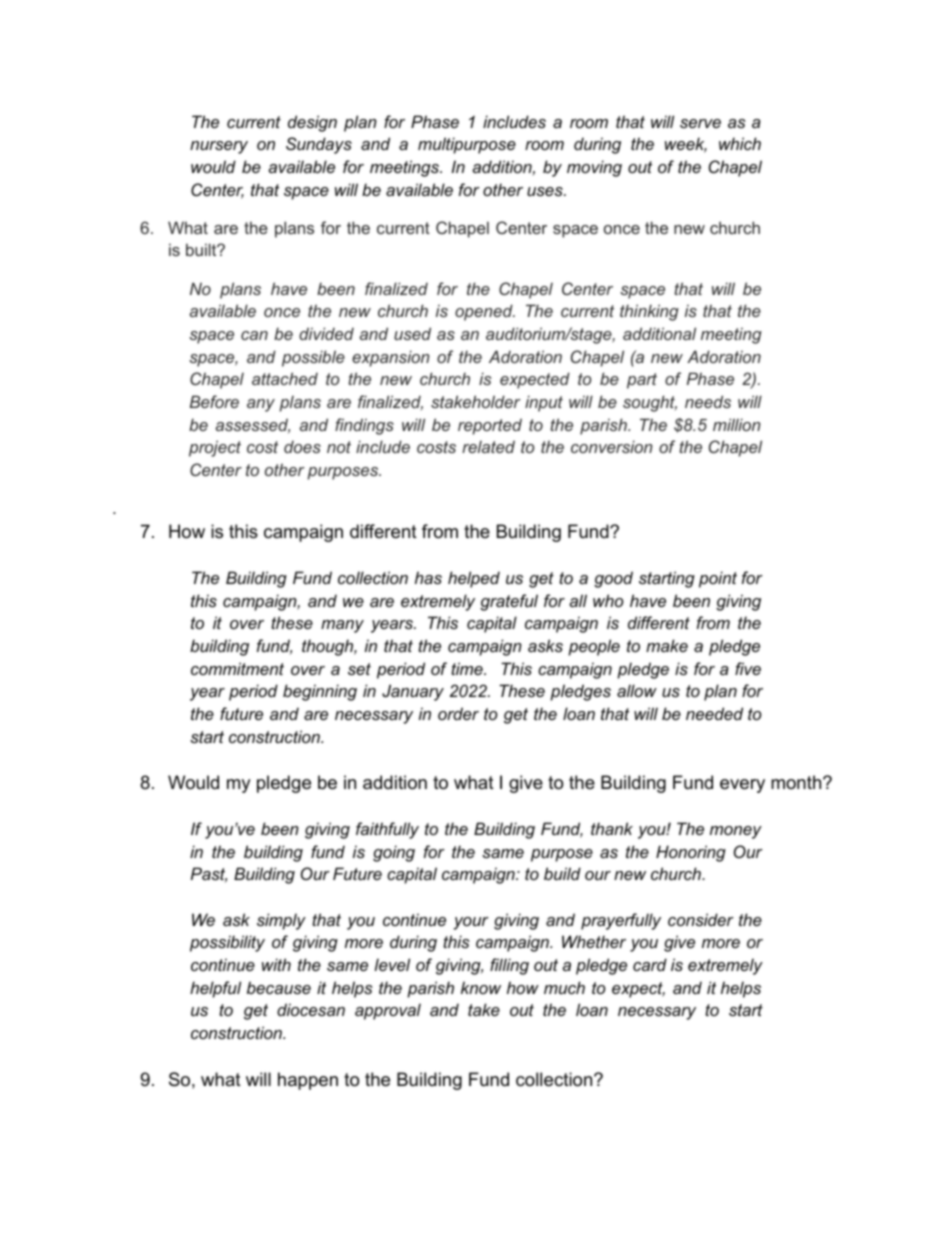  What do you see at coordinates (319, 145) in the screenshot?
I see `Sundays` at bounding box center [319, 145].
